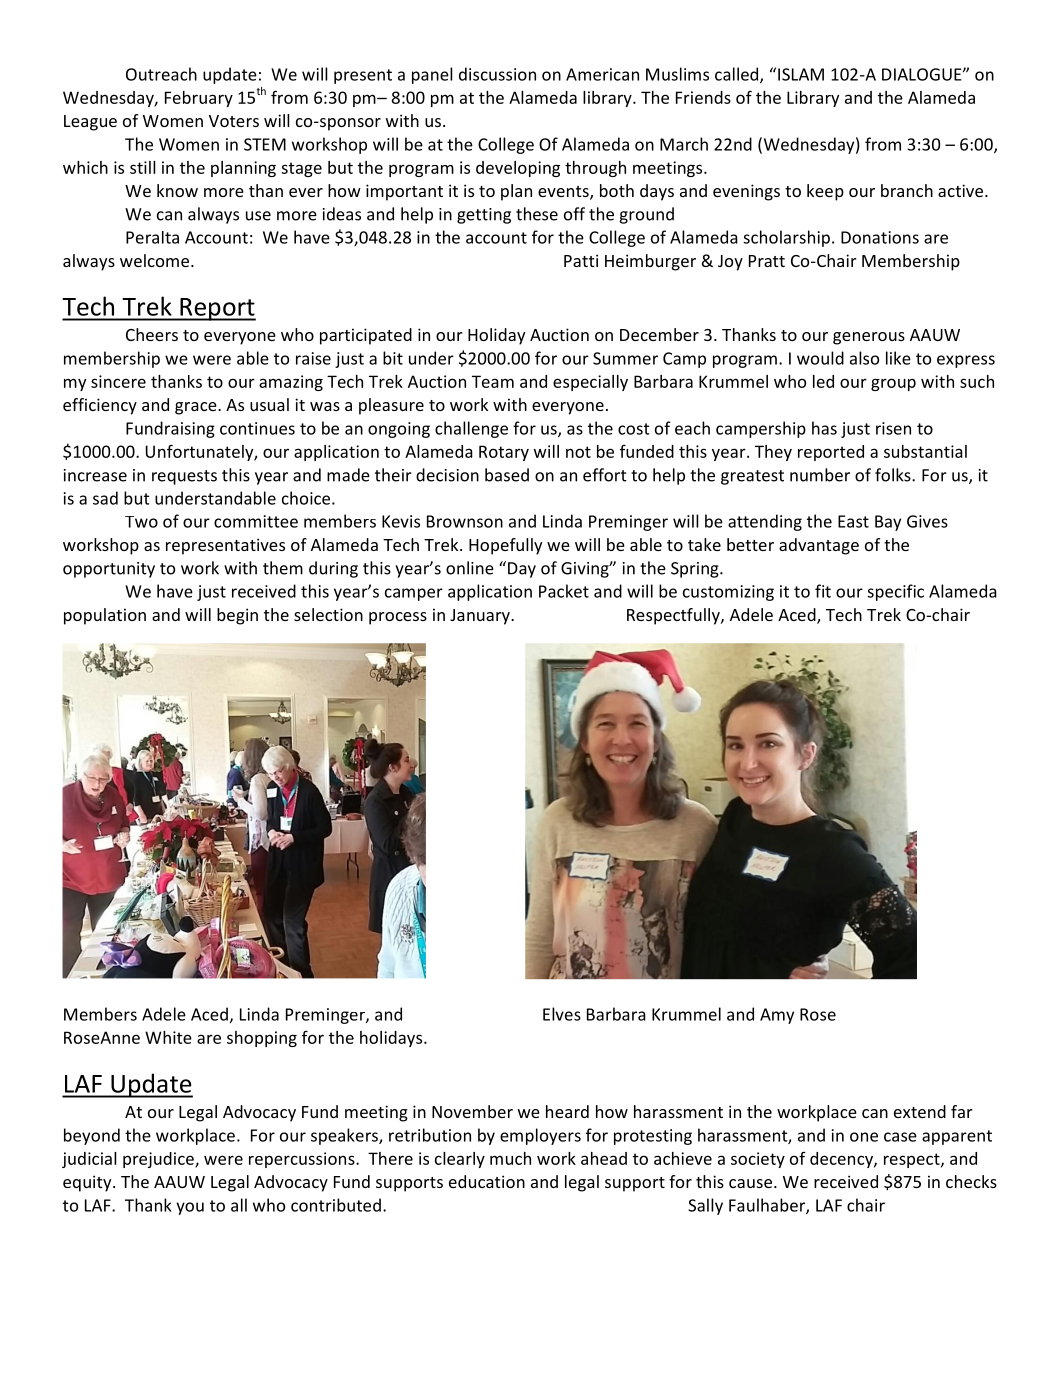  Describe the element at coordinates (168, 1037) in the screenshot. I see `White` at that location.
